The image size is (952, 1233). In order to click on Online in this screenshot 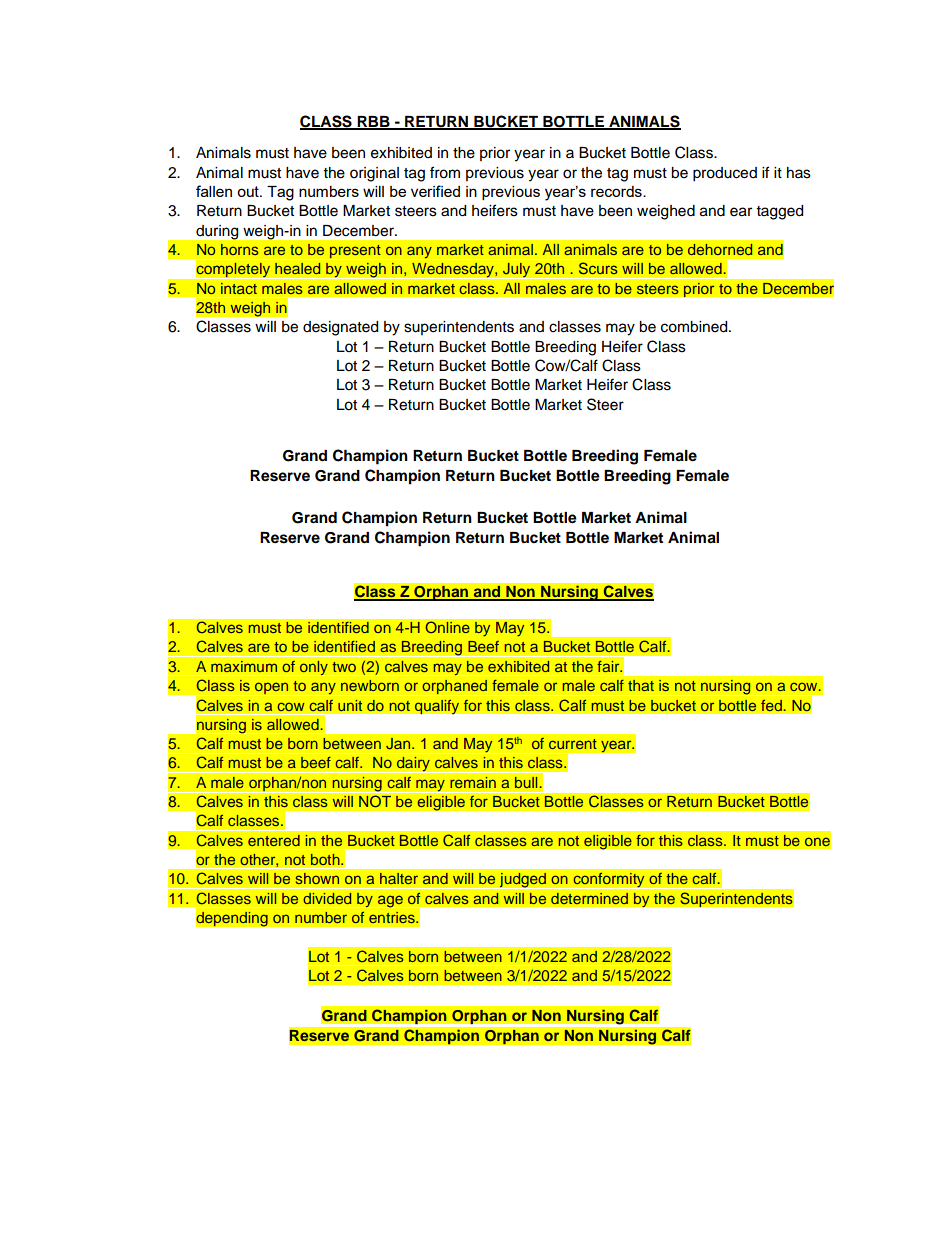, I will do `click(447, 627)`.
